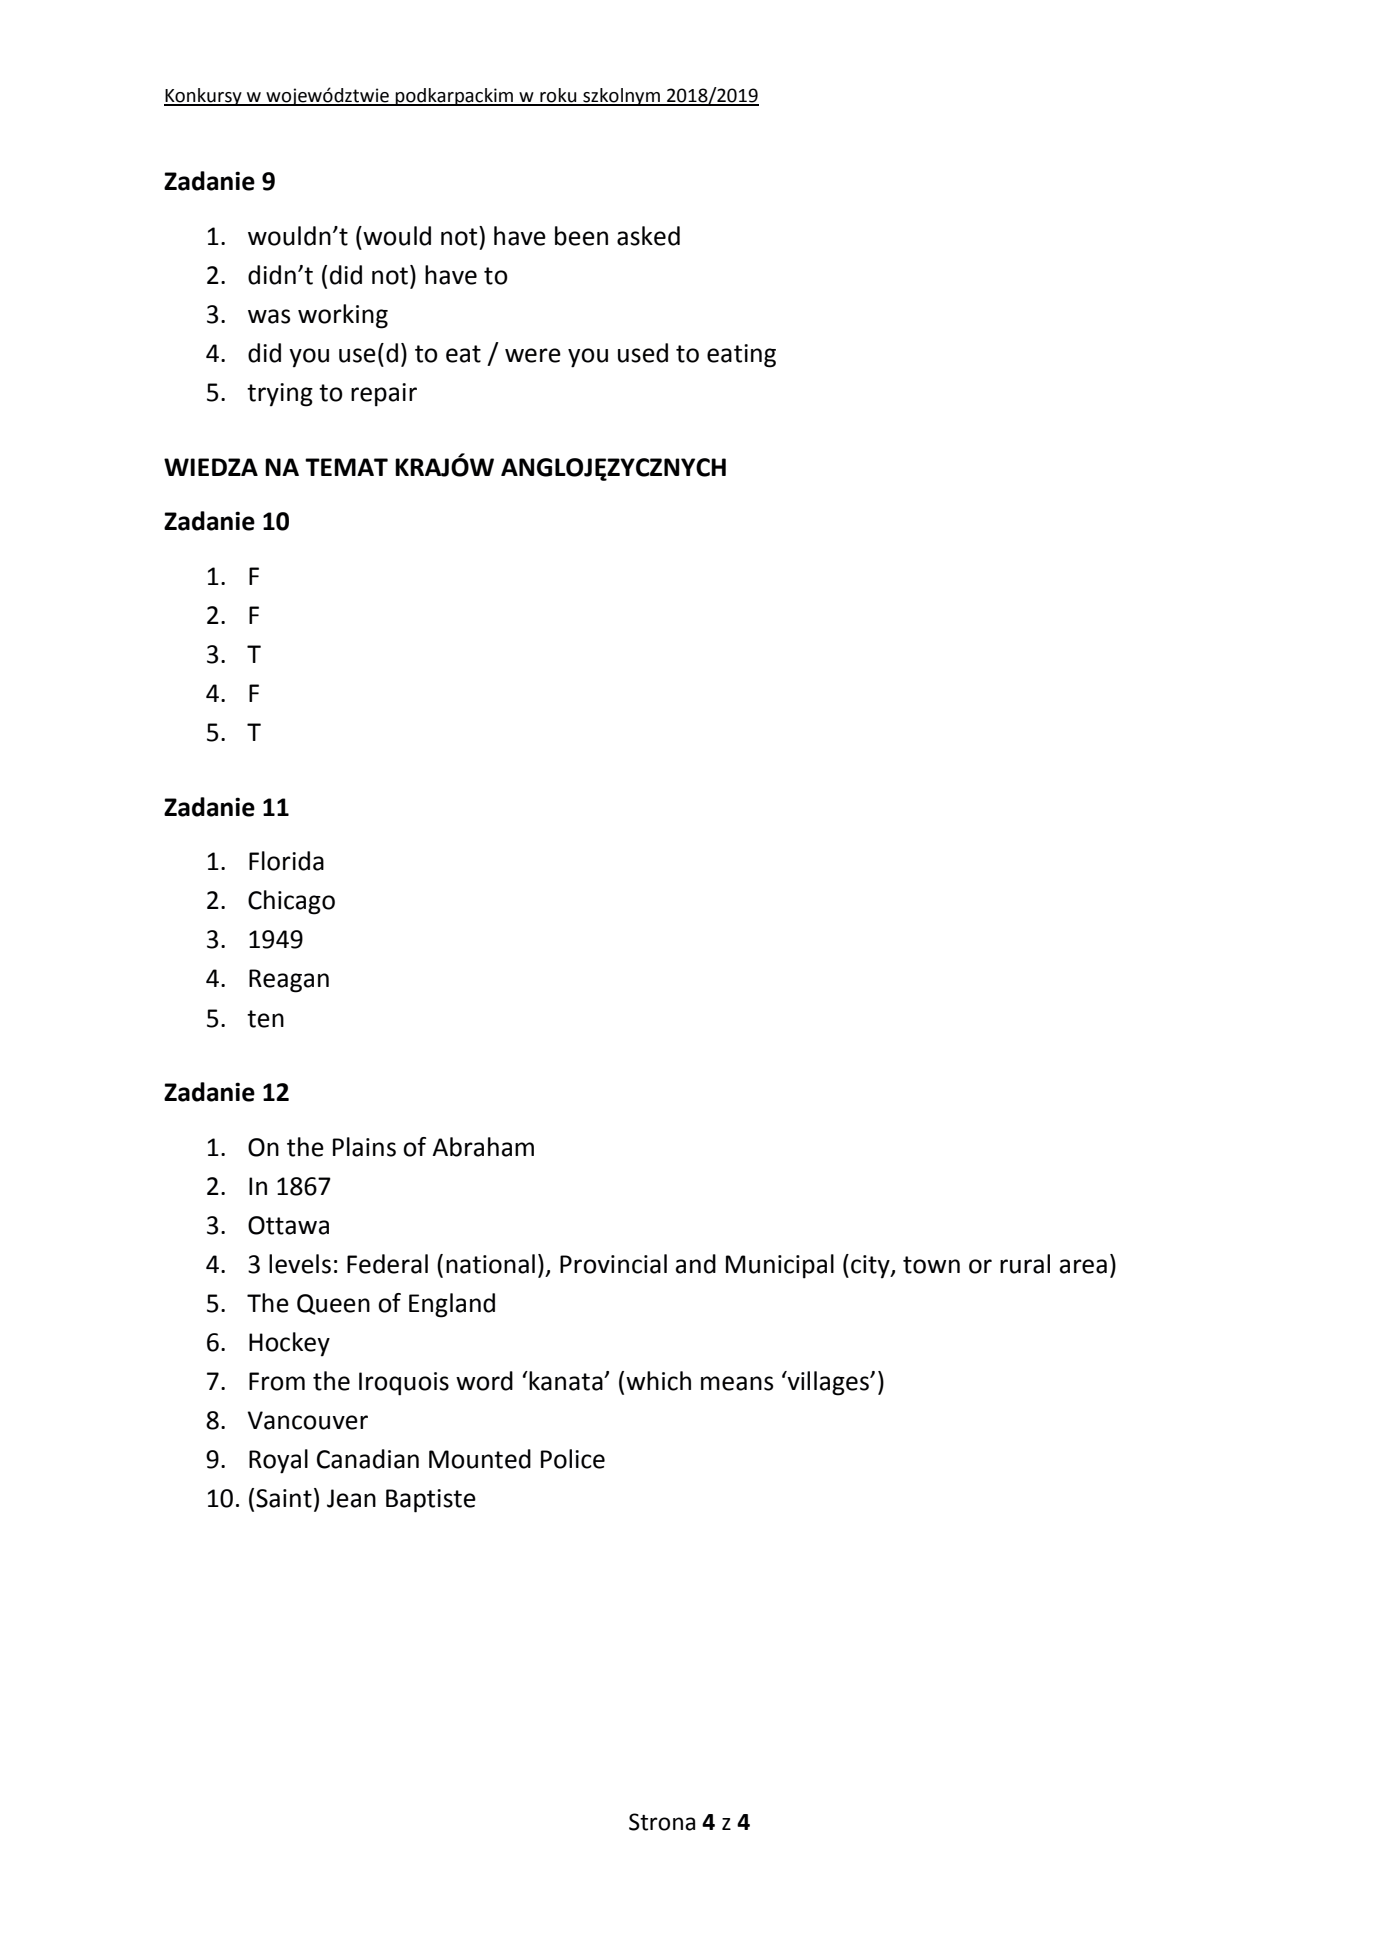  Describe the element at coordinates (741, 356) in the document. I see `eating` at that location.
